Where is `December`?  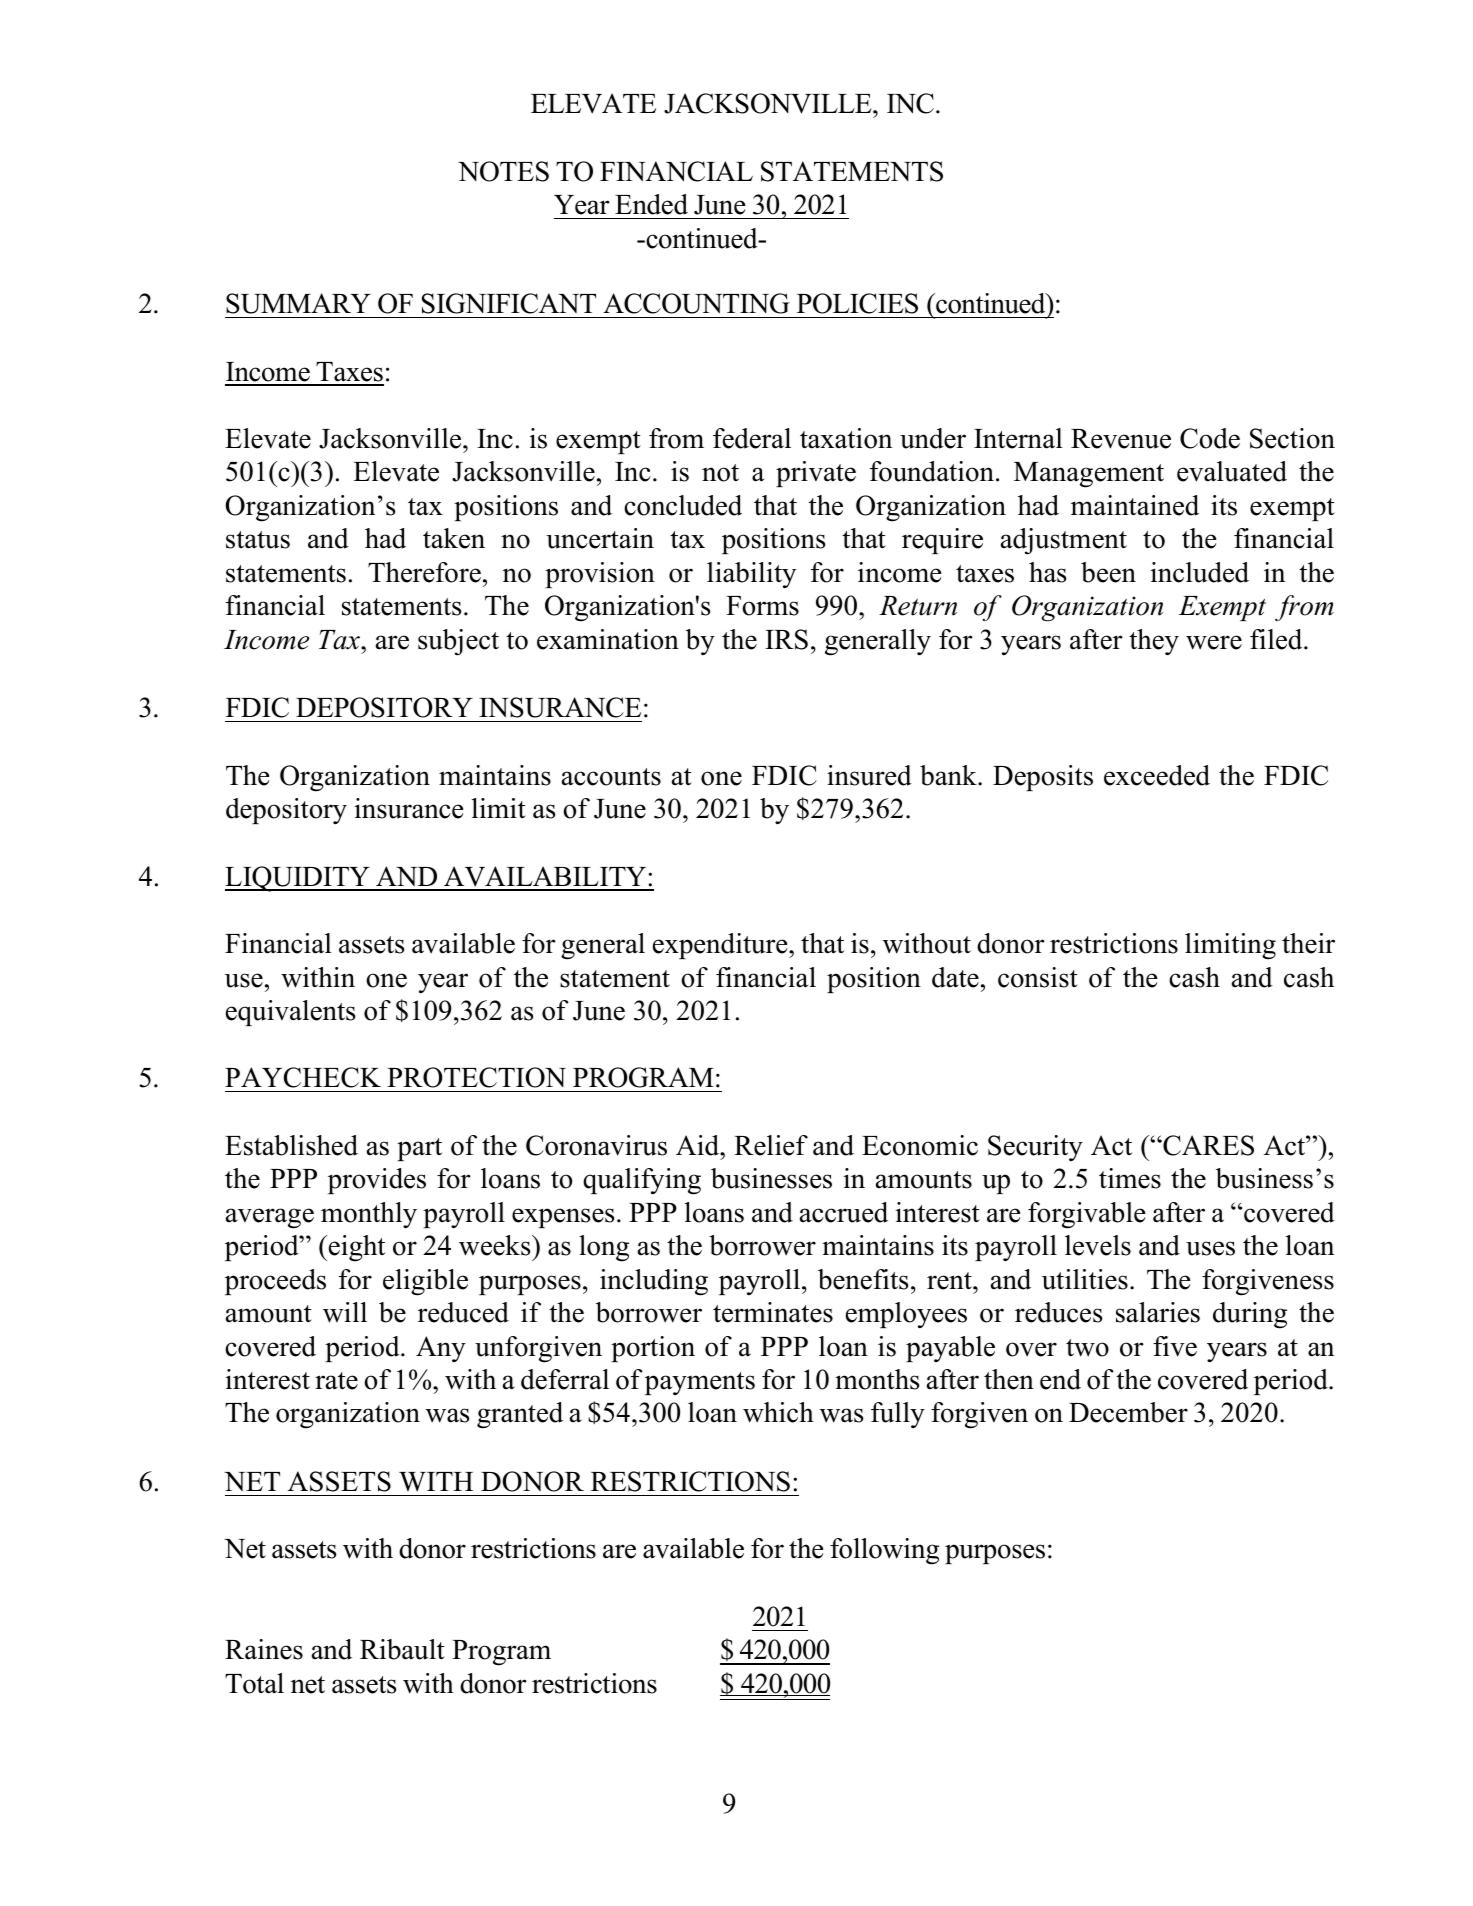 December is located at coordinates (1128, 1412).
